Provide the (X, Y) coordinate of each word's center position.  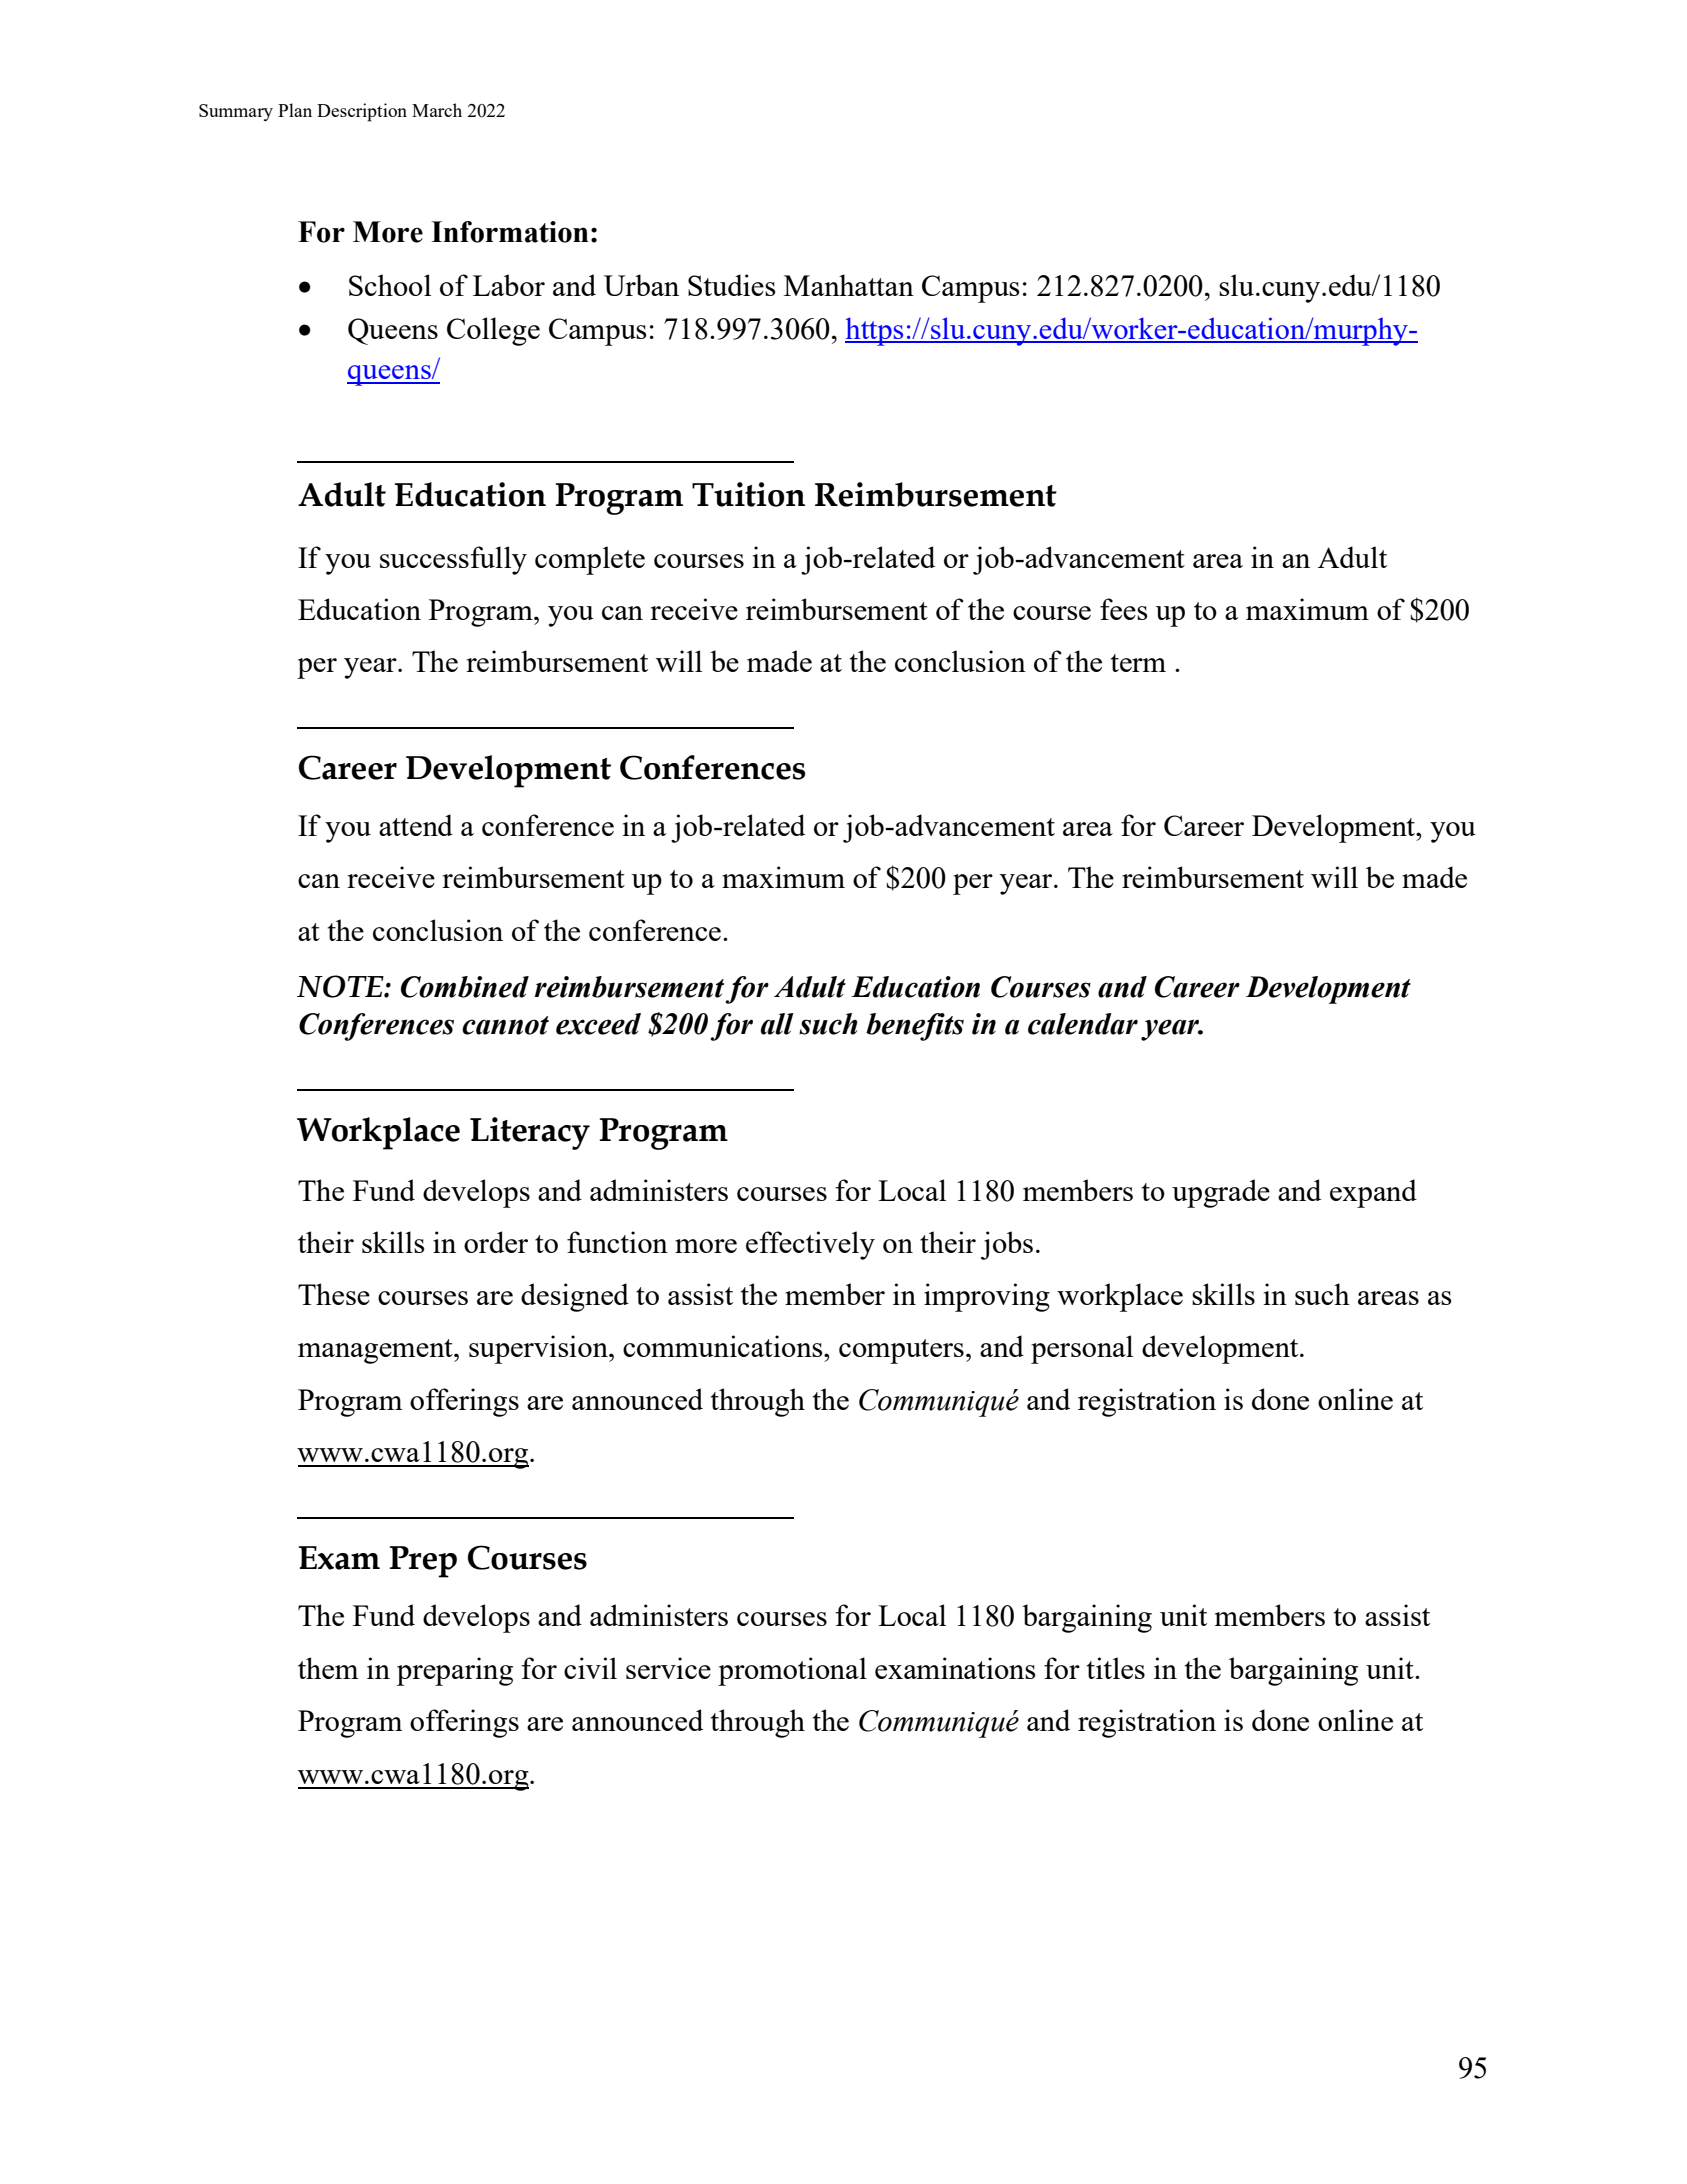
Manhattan (849, 285)
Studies (731, 285)
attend (416, 825)
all (777, 1024)
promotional (792, 1671)
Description (362, 112)
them (328, 1668)
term (1138, 663)
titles (1116, 1668)
